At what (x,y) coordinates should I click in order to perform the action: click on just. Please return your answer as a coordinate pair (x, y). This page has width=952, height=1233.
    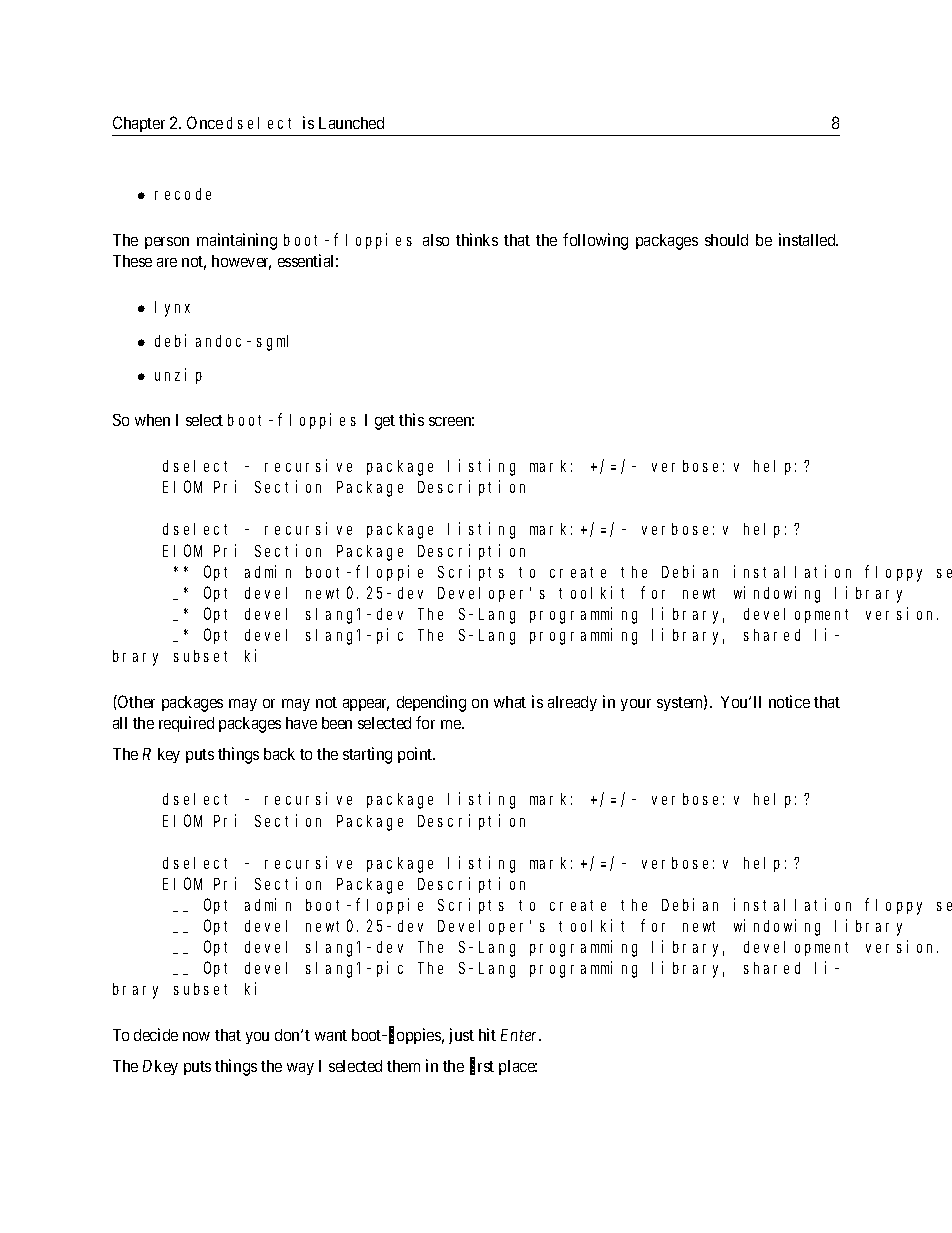
    Looking at the image, I should click on (461, 1036).
